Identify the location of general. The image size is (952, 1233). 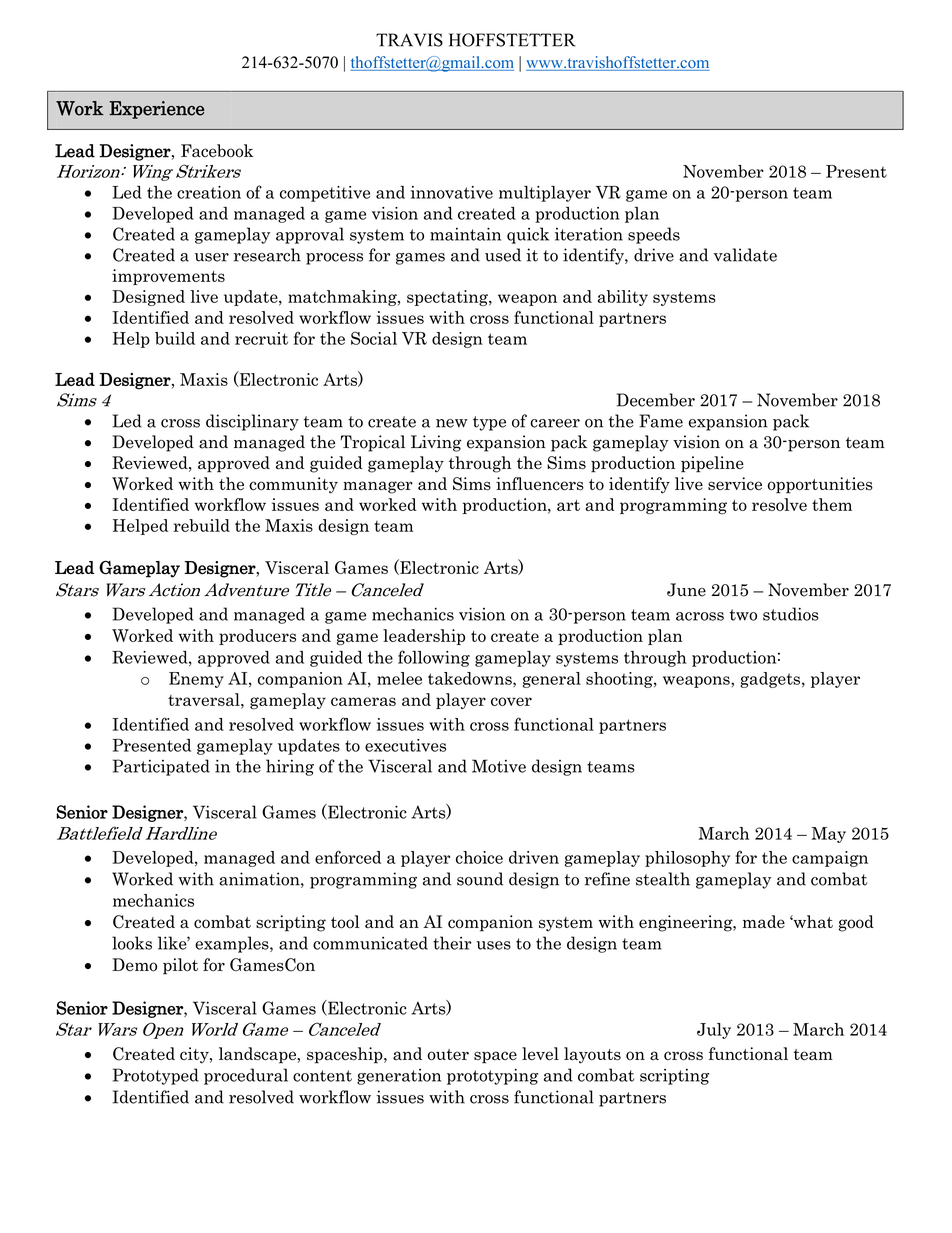
(552, 680).
